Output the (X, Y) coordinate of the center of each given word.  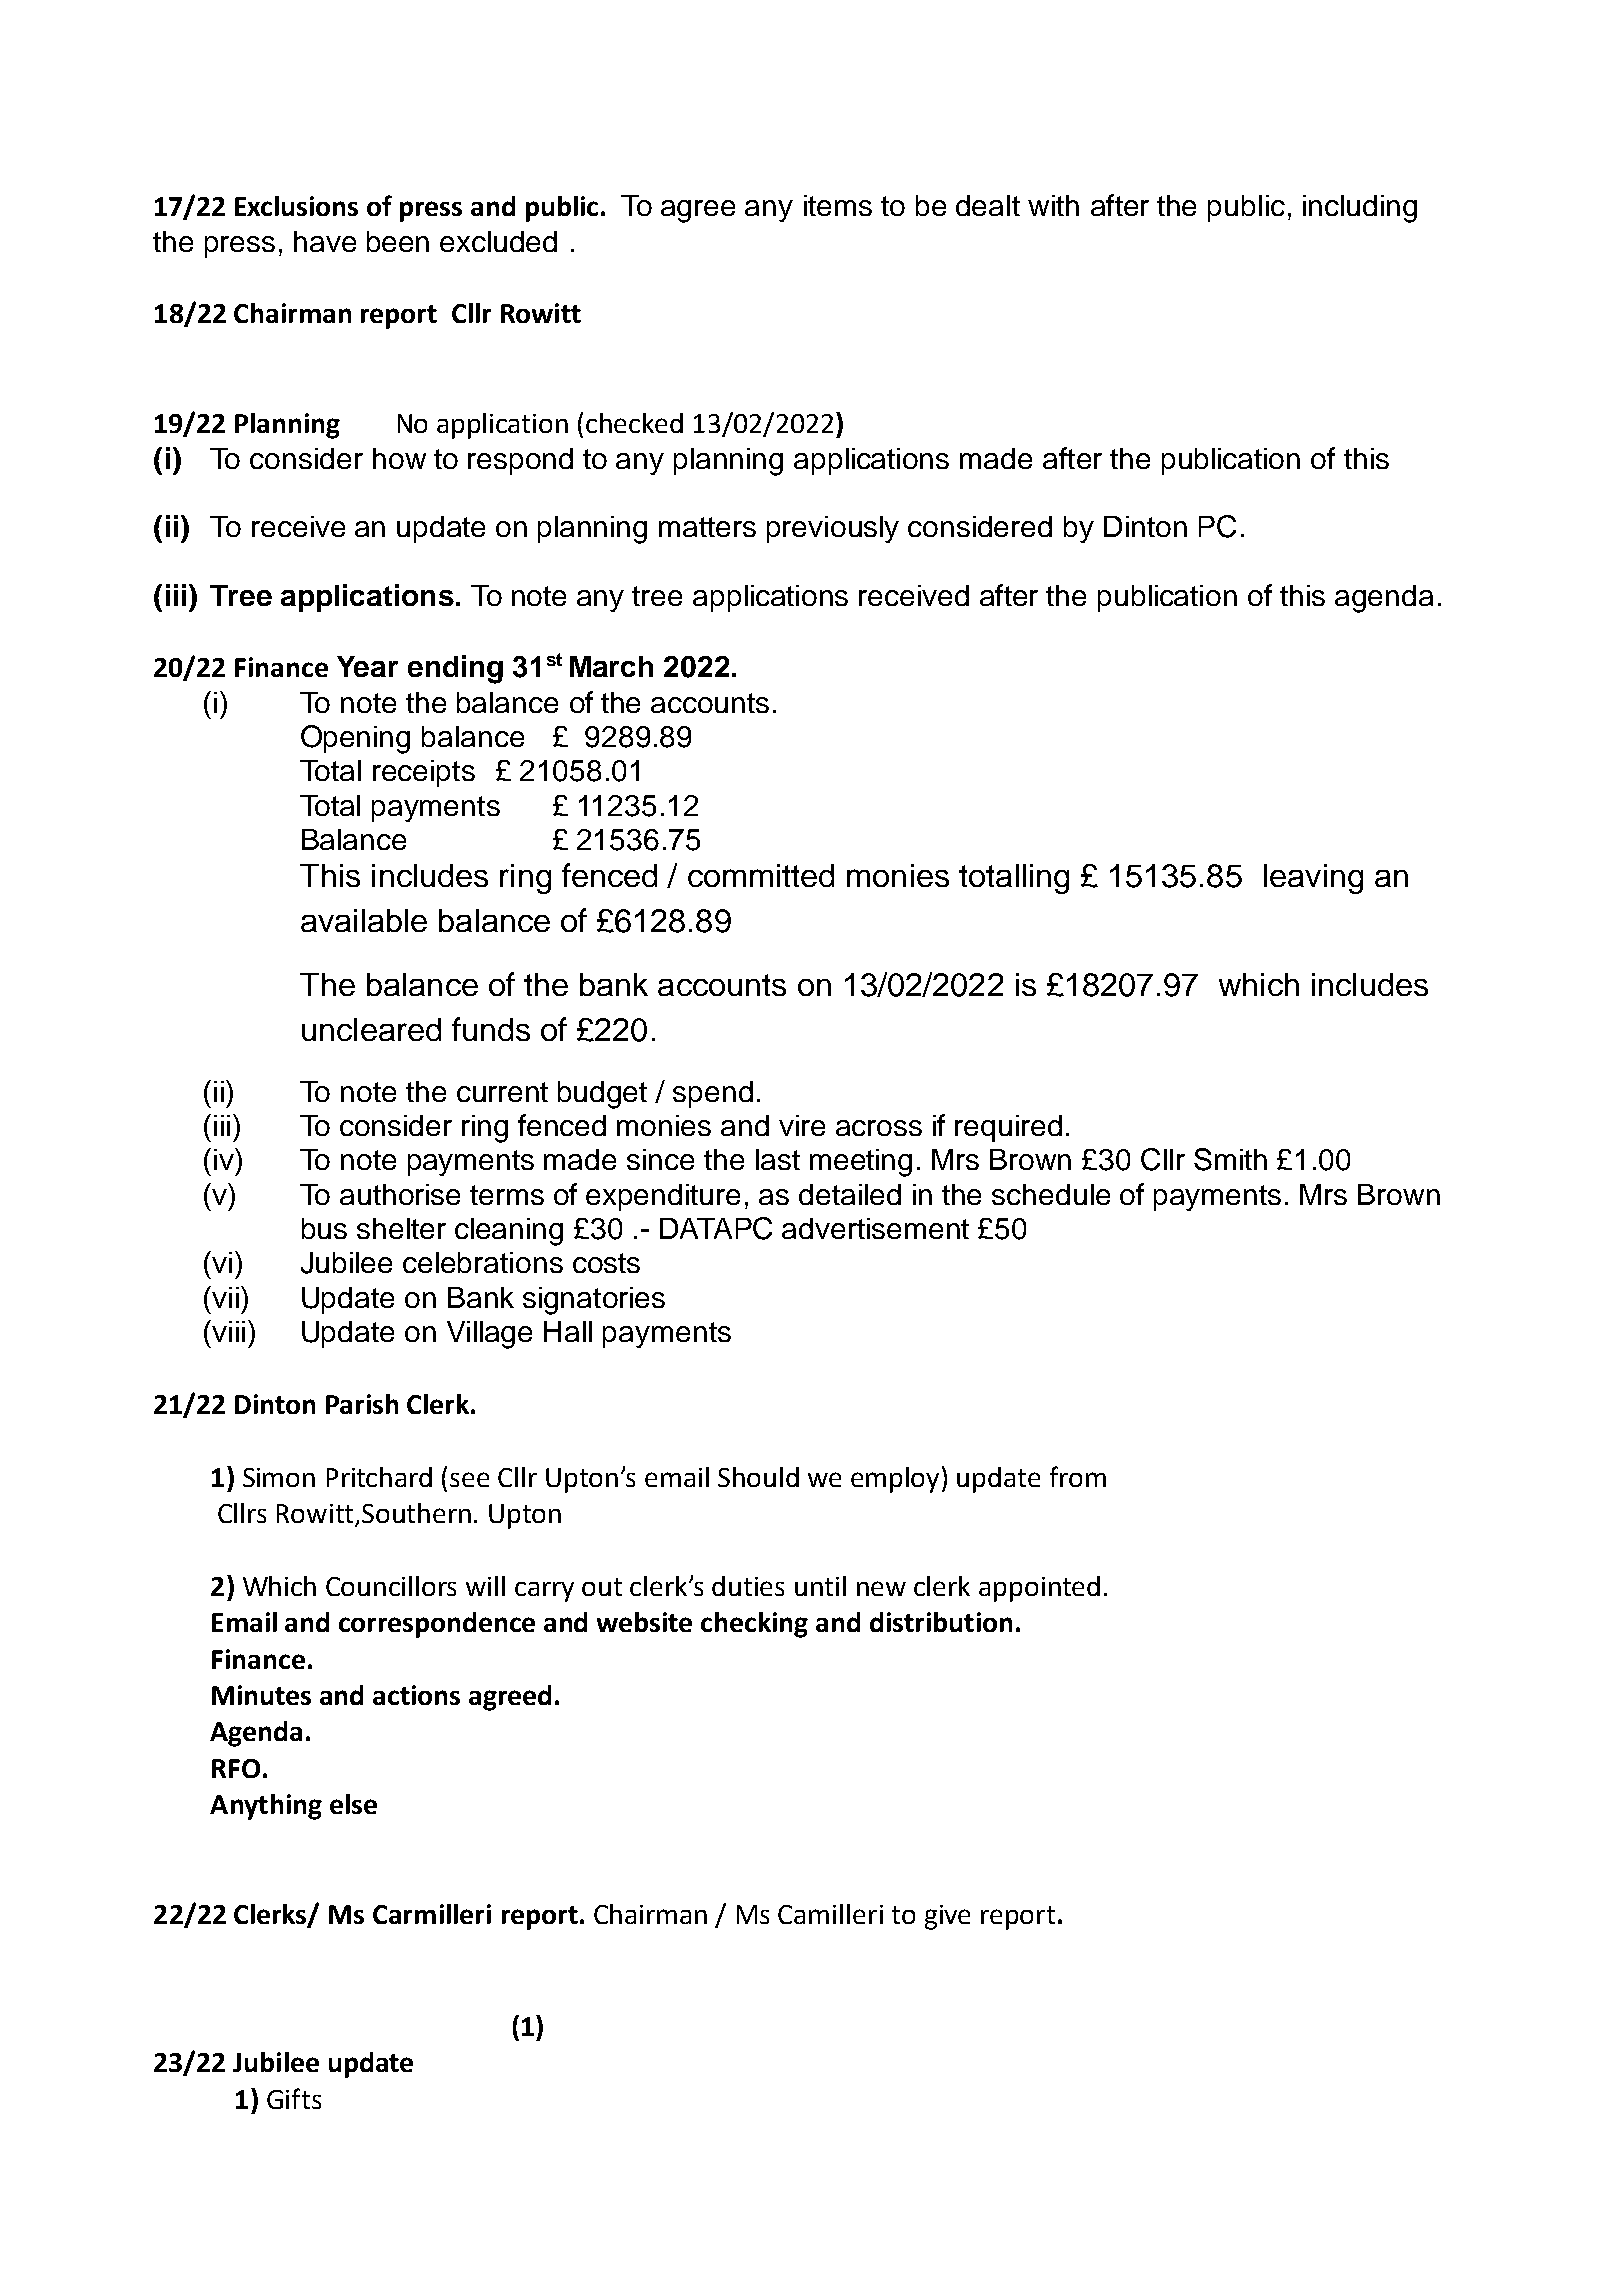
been (398, 241)
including (1360, 209)
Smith (1230, 1159)
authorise (400, 1194)
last (778, 1159)
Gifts (294, 2098)
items (838, 205)
